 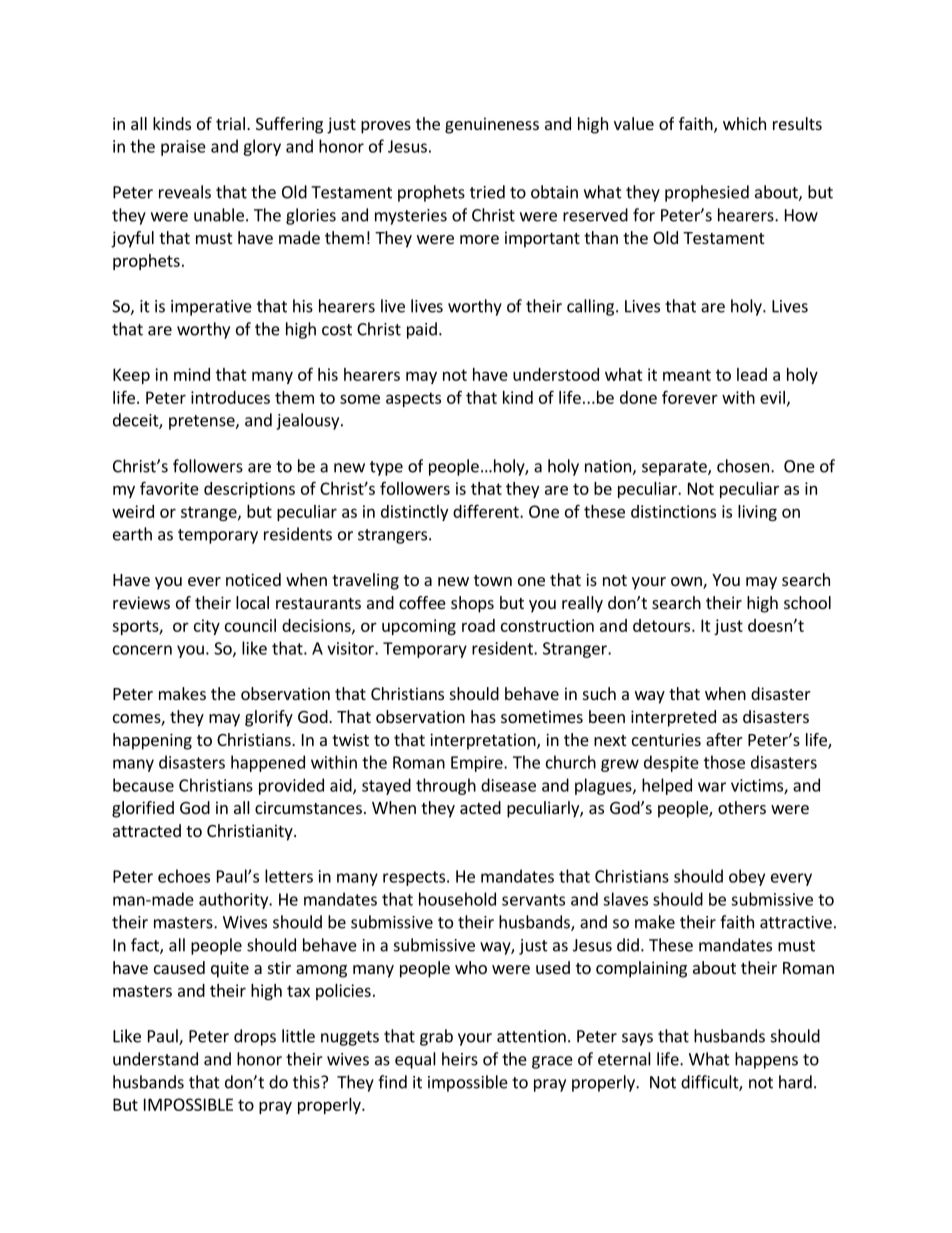 I want to click on drops, so click(x=255, y=1037).
